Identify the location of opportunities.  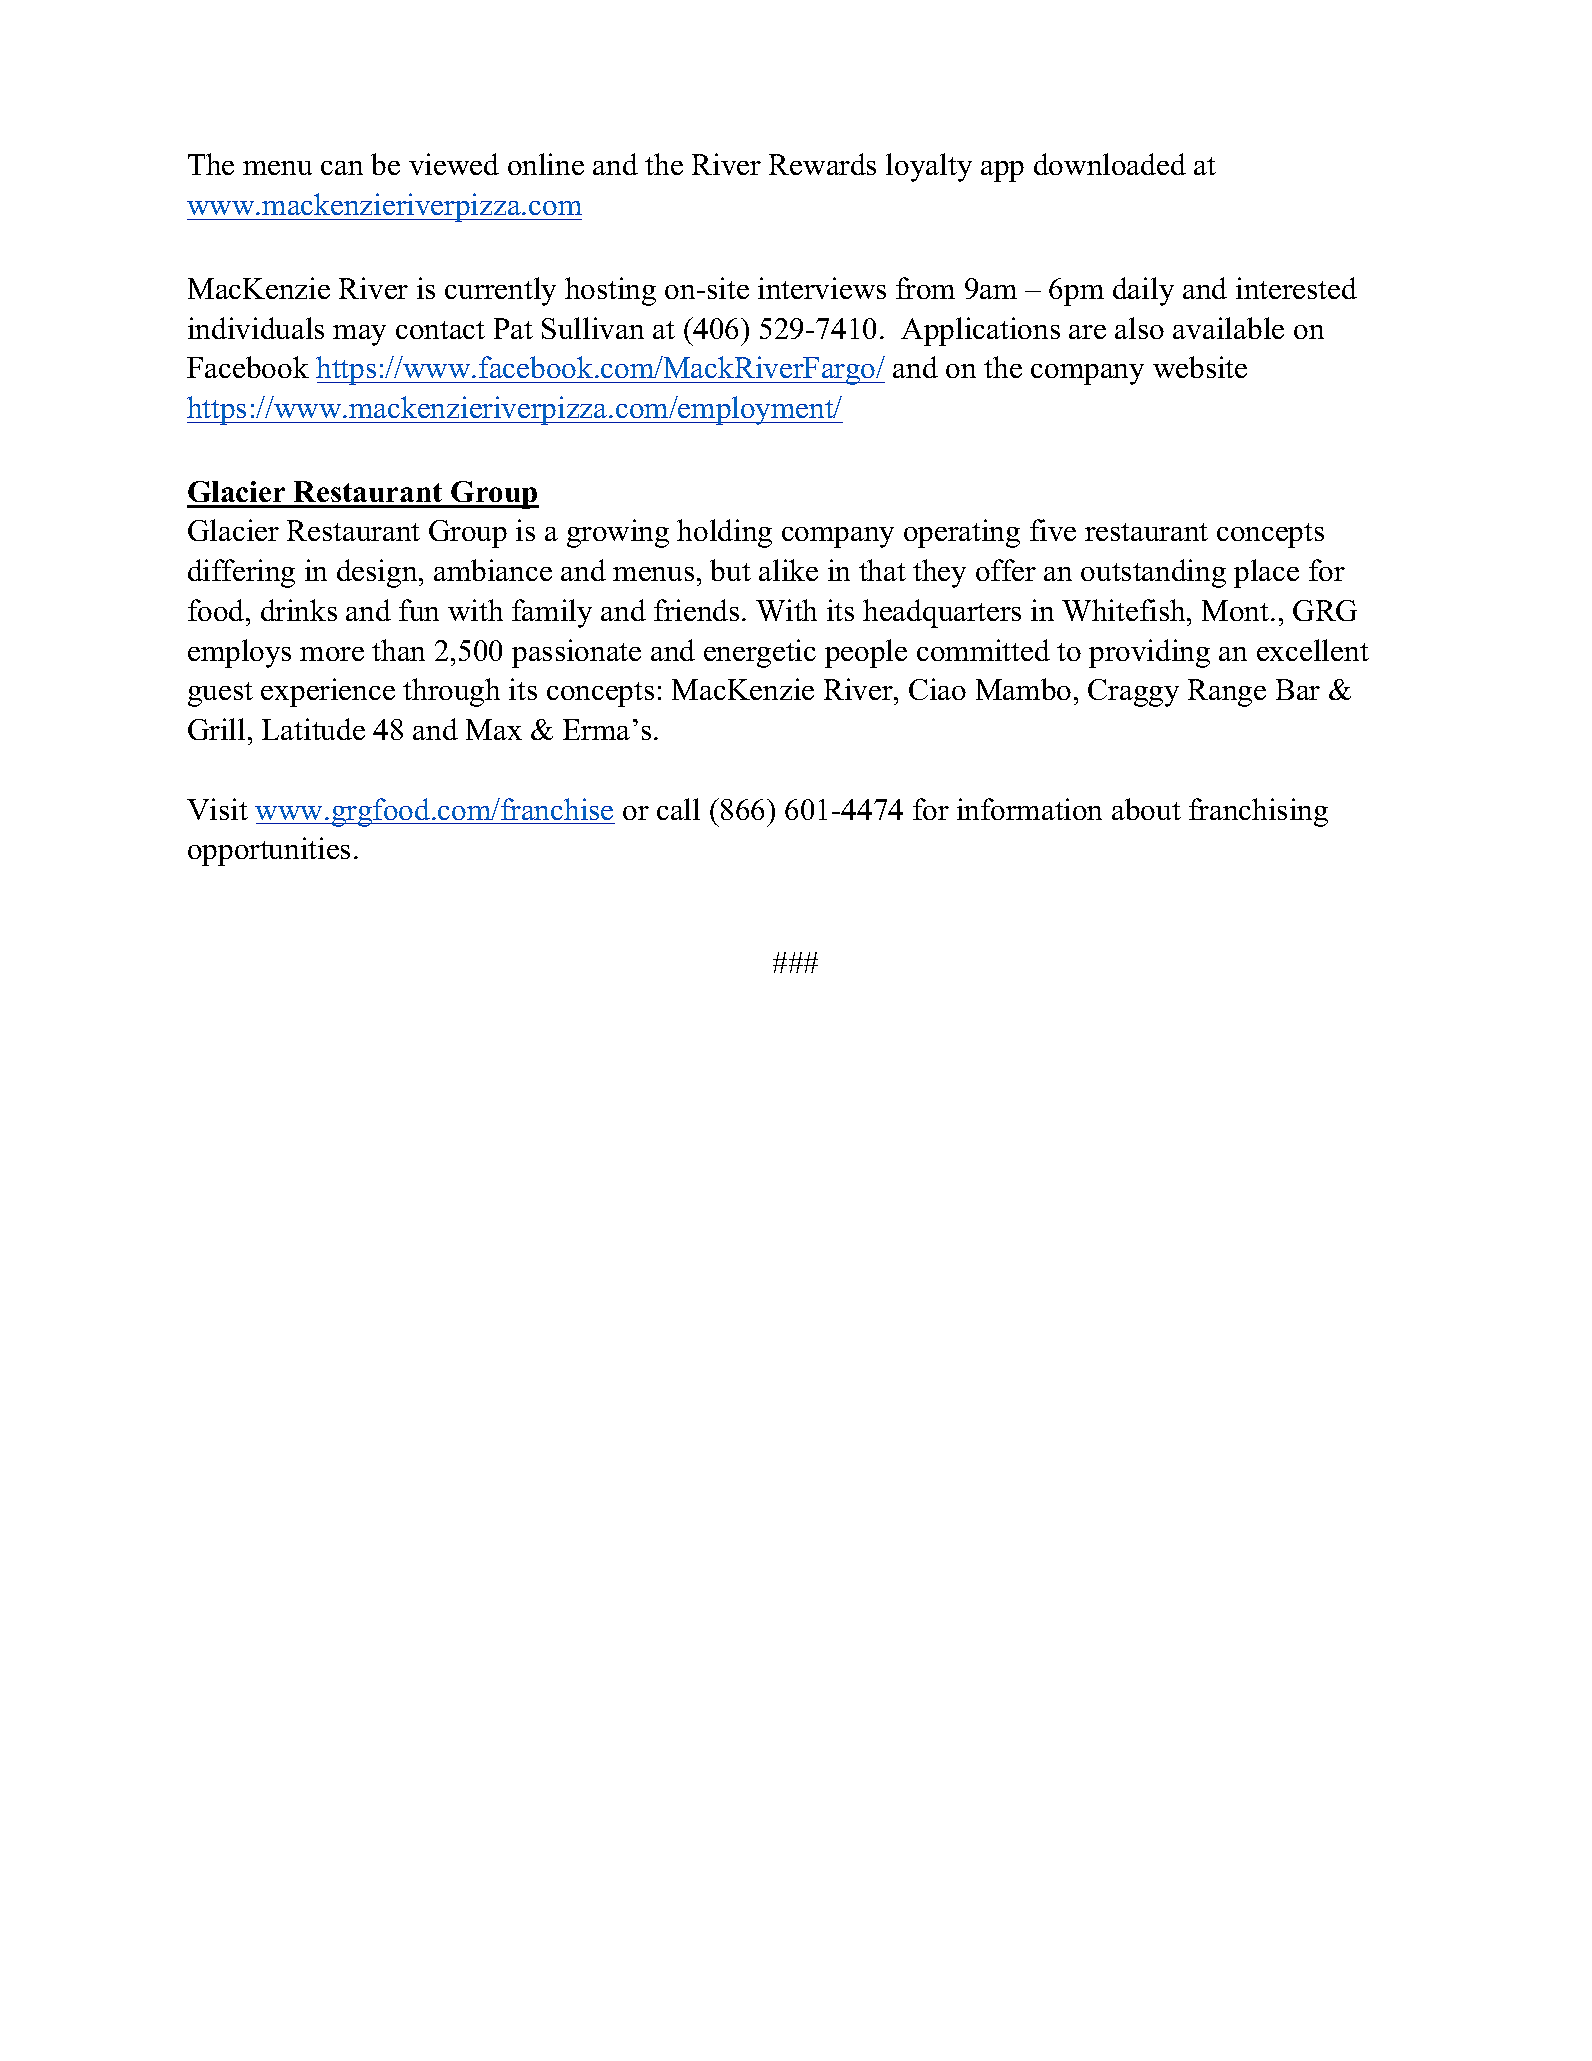
(269, 851).
